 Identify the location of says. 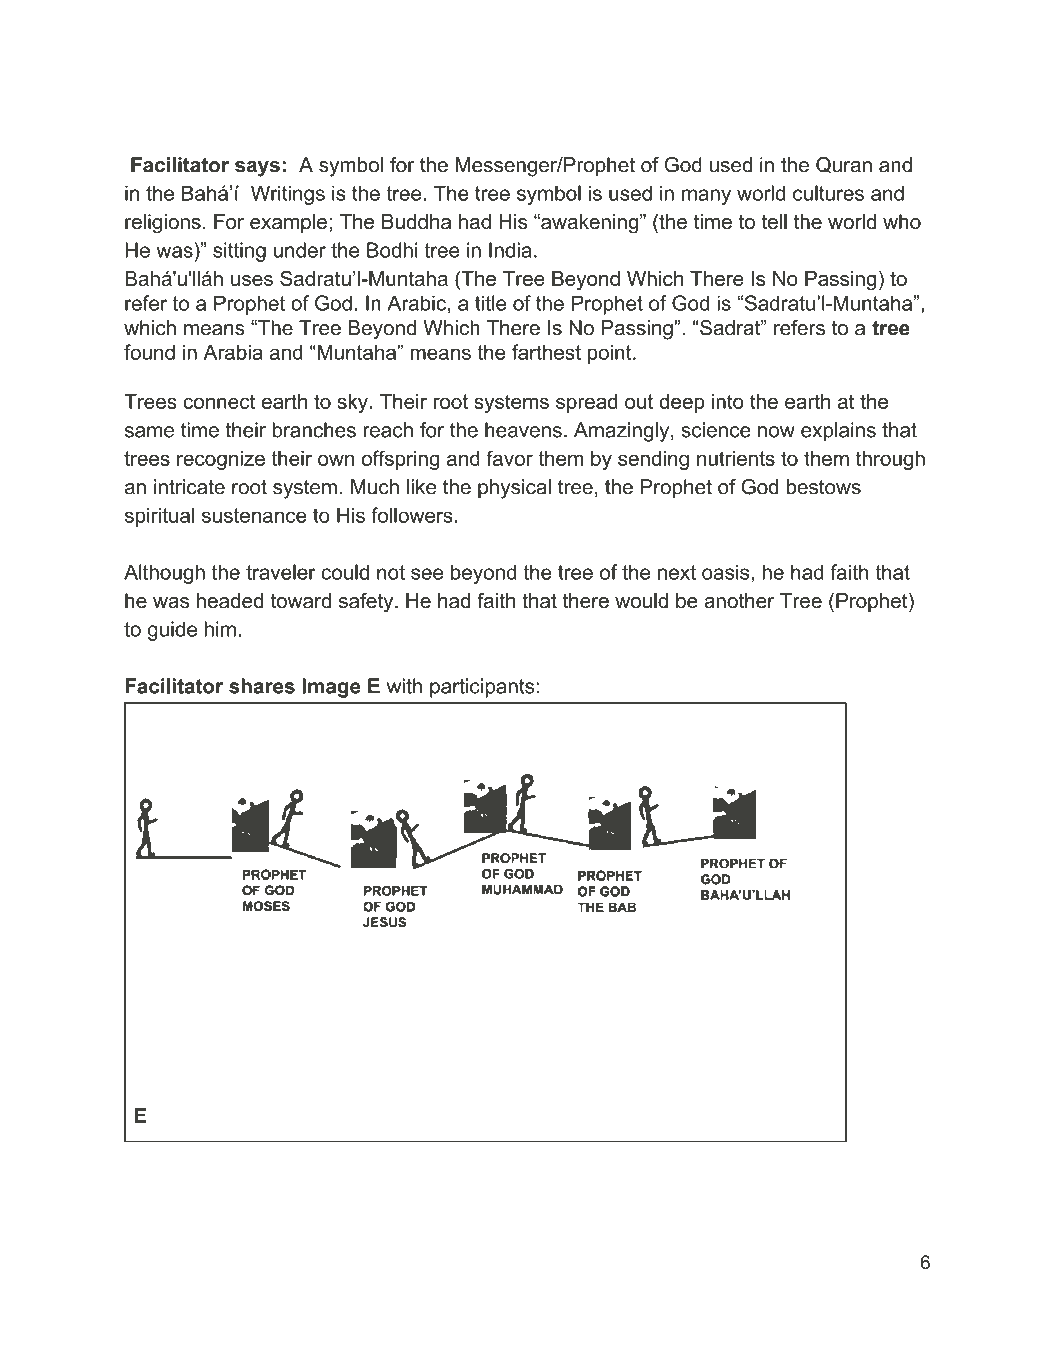
(257, 169).
